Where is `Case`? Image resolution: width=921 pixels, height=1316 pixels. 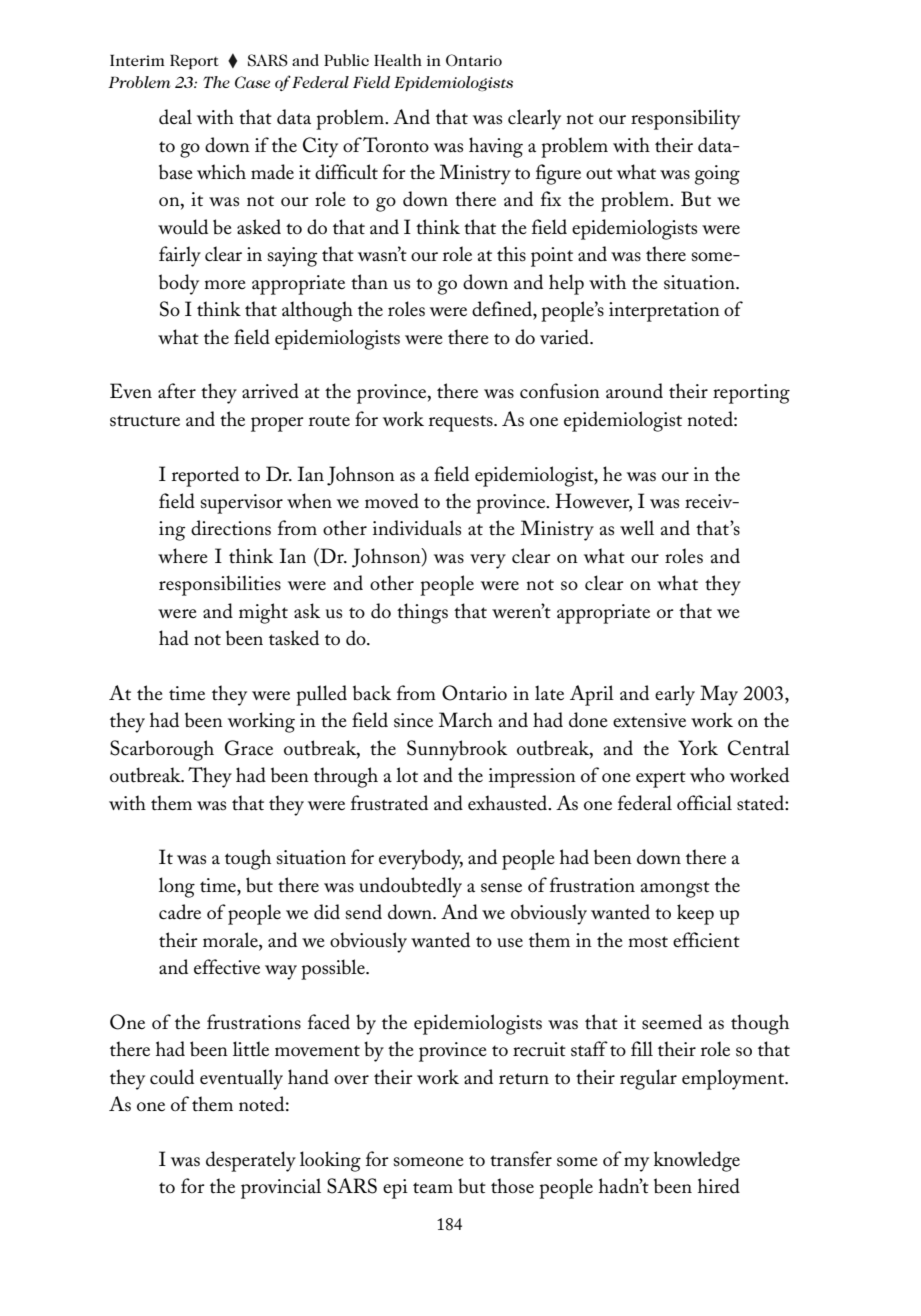
Case is located at coordinates (252, 82).
